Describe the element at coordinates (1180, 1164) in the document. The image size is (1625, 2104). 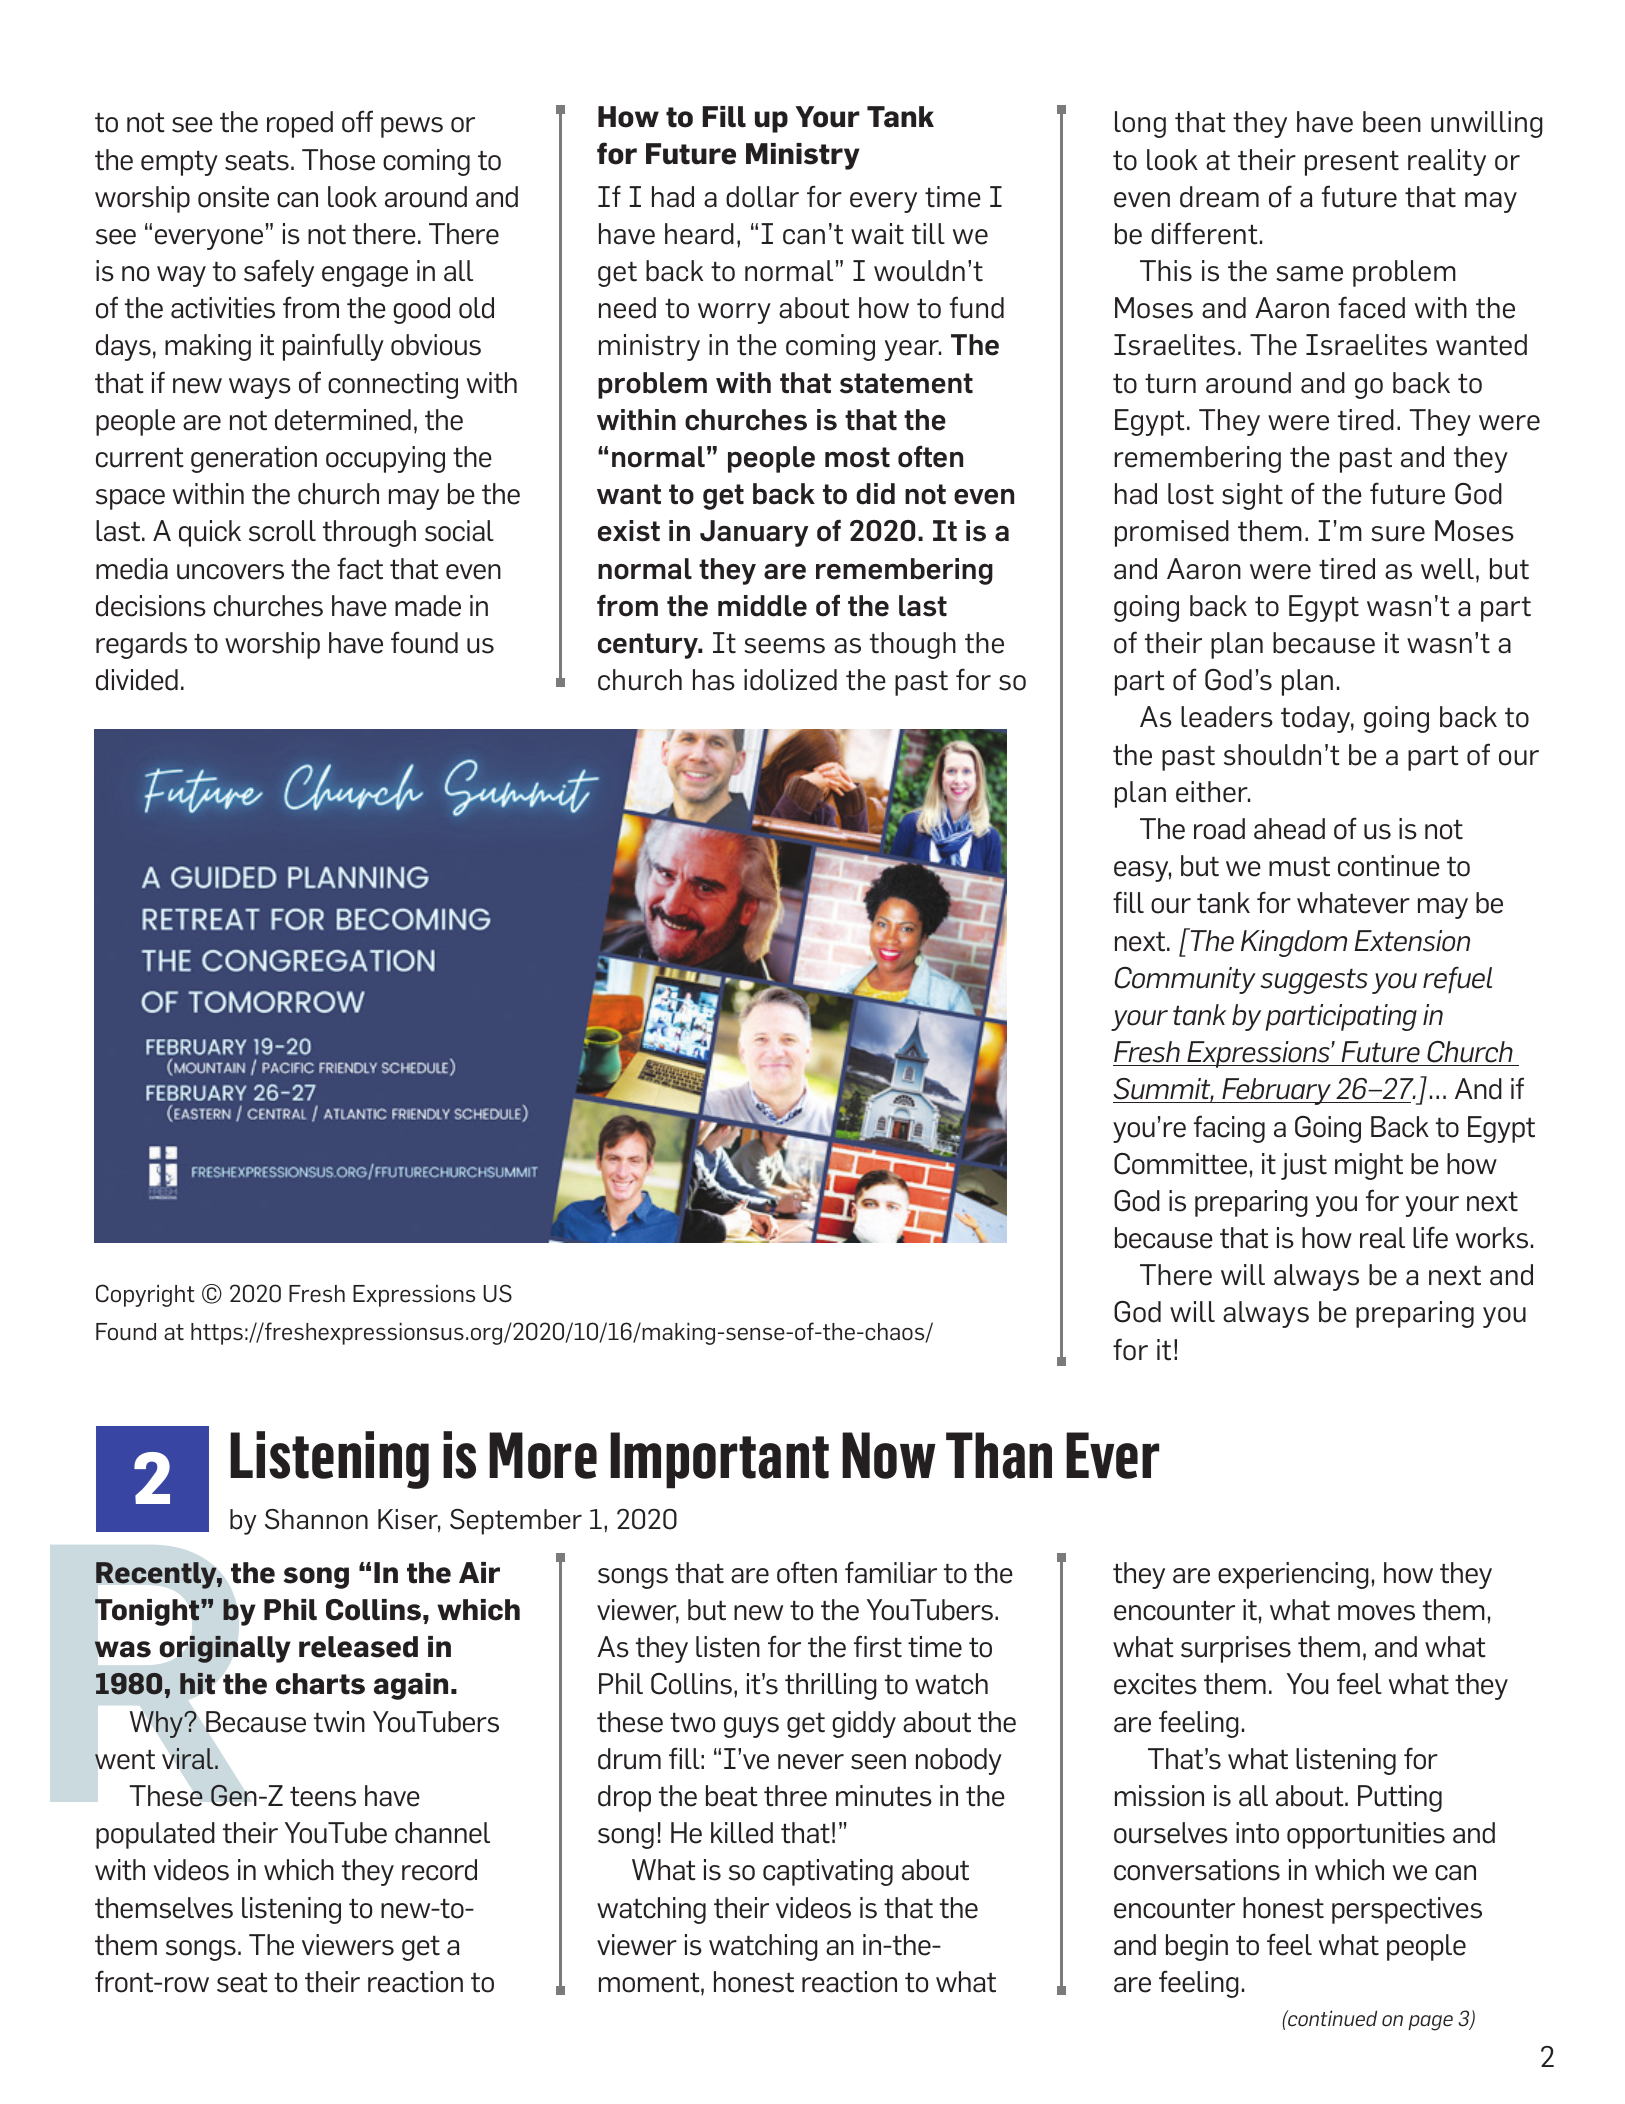
I see `Committee` at that location.
